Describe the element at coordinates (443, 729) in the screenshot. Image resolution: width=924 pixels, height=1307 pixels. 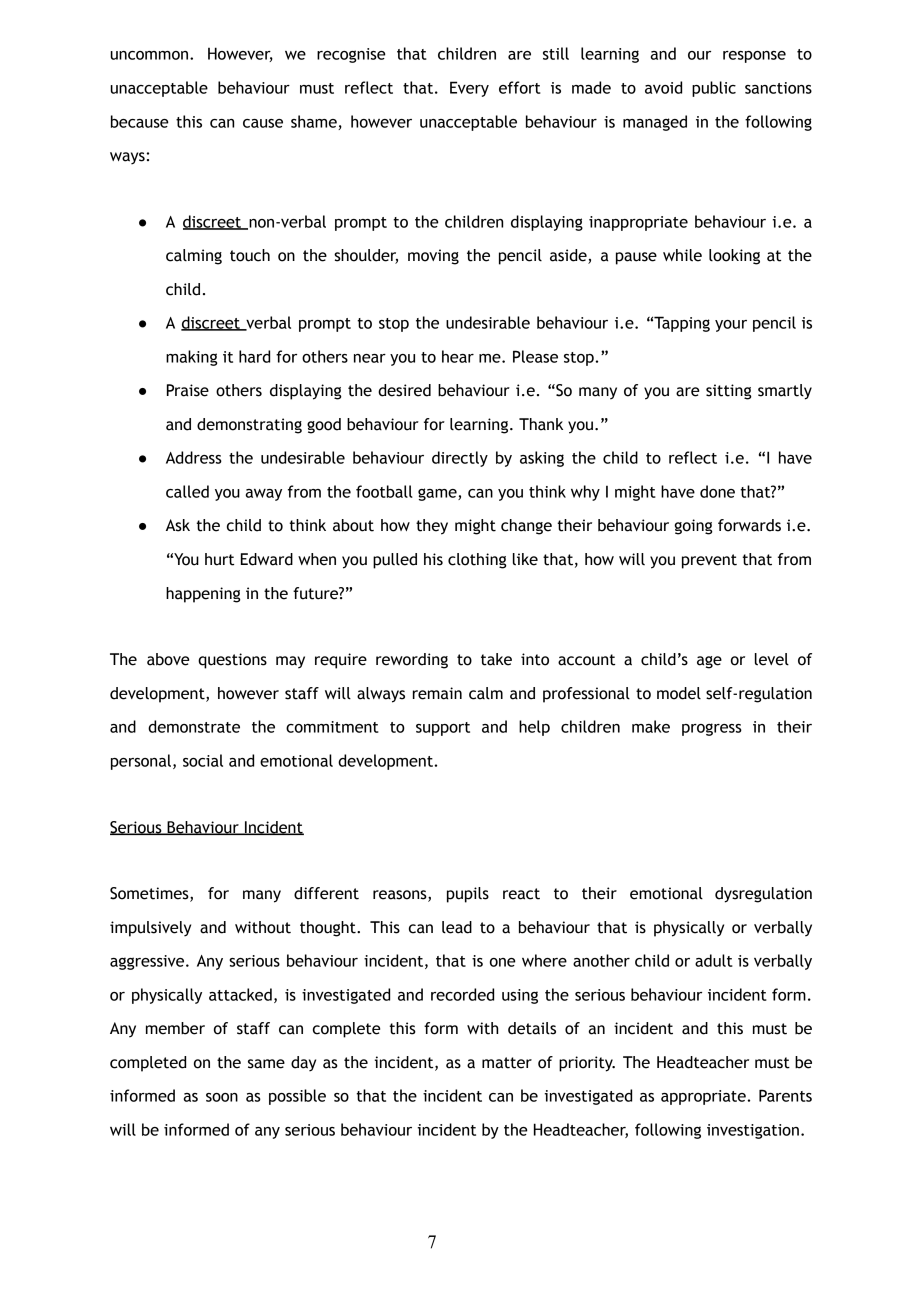
I see `support` at that location.
